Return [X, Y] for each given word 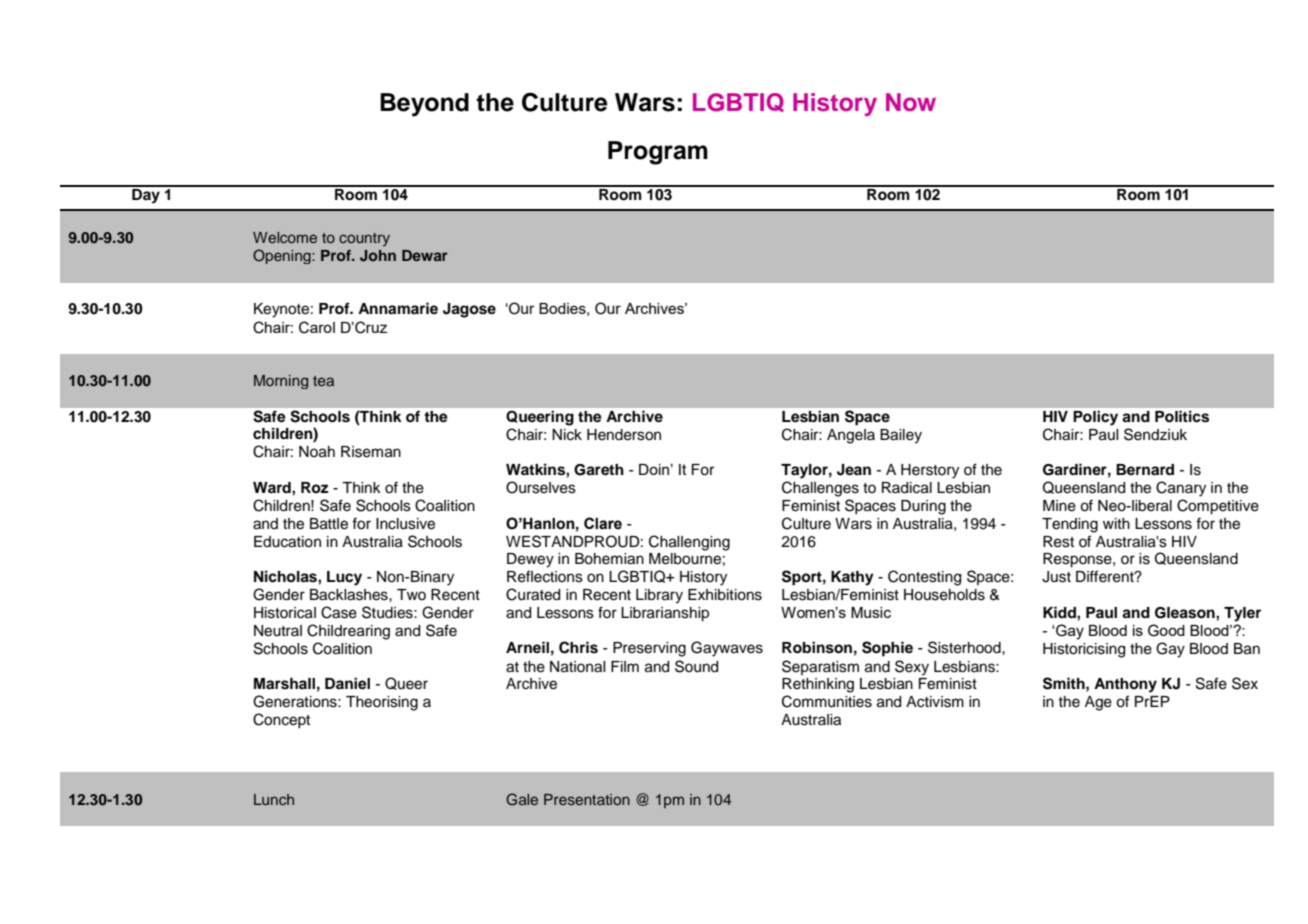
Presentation [587, 799]
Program [658, 153]
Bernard [1145, 469]
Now [911, 102]
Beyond [424, 105]
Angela [851, 436]
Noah [317, 452]
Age [1098, 703]
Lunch [274, 799]
